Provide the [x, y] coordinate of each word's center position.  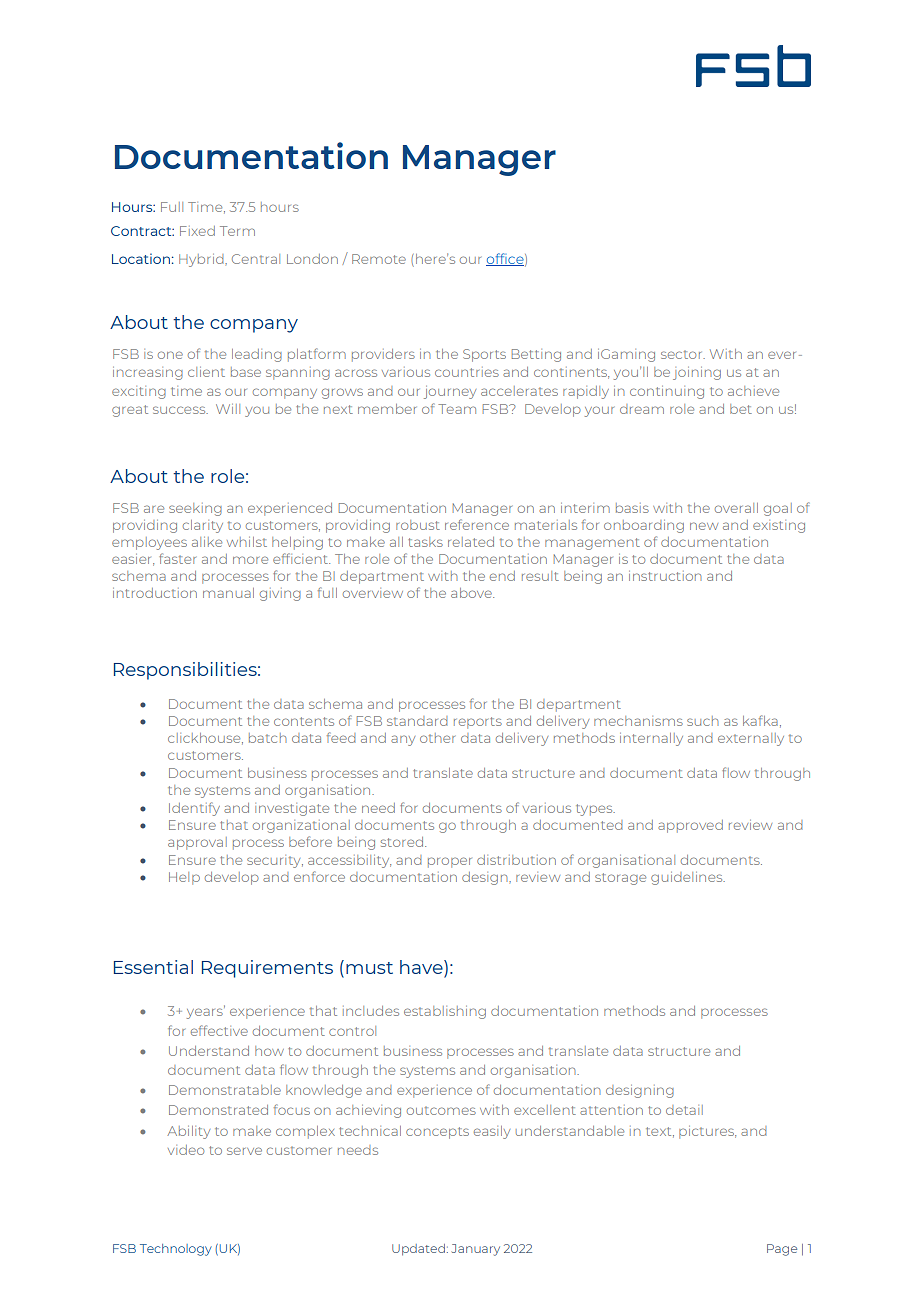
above [472, 593]
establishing [445, 1012]
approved [690, 826]
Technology [176, 1250]
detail [684, 1110]
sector [683, 354]
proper [450, 862]
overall [736, 508]
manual [228, 593]
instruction [665, 576]
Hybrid [202, 260]
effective [219, 1030]
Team [457, 409]
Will [228, 409]
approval [197, 843]
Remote [379, 259]
